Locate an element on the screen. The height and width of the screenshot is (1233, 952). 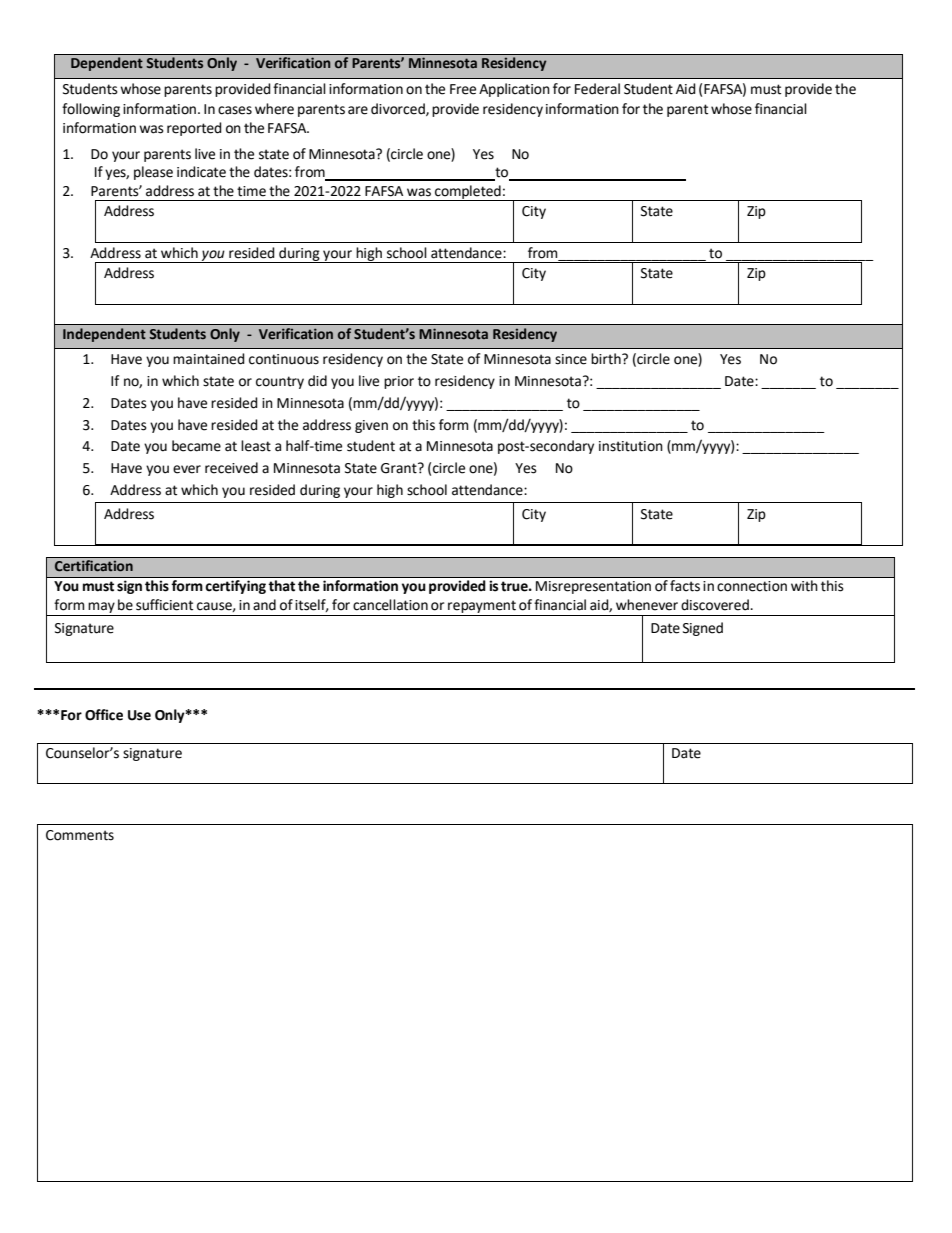
Comments is located at coordinates (80, 835).
